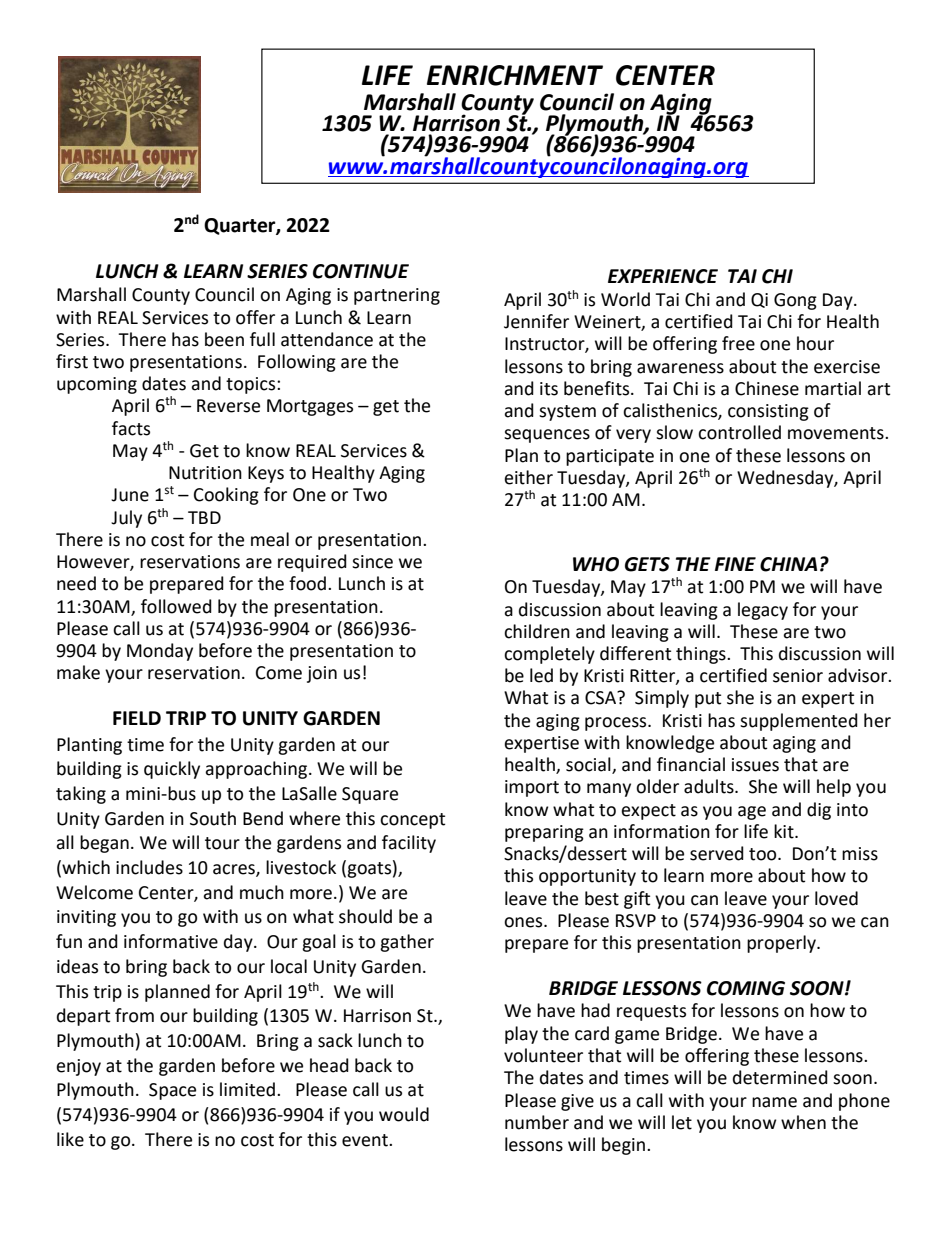 Image resolution: width=952 pixels, height=1233 pixels. What do you see at coordinates (515, 75) in the image?
I see `ENRICHMENT` at bounding box center [515, 75].
